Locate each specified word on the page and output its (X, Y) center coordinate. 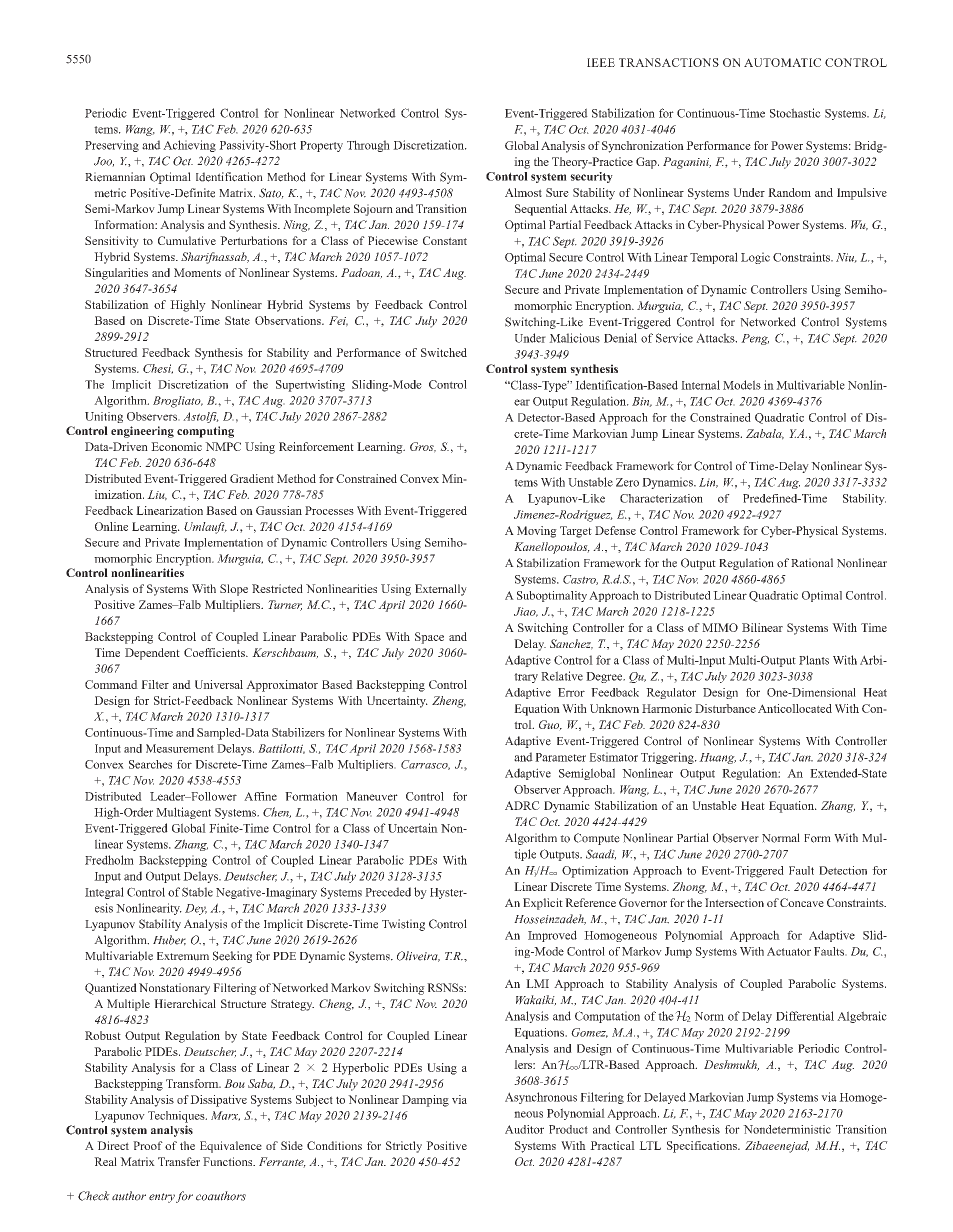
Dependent (152, 654)
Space (429, 638)
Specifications (703, 1147)
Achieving (189, 146)
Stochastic (795, 113)
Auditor (524, 1129)
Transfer (179, 1161)
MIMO (720, 627)
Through (368, 146)
